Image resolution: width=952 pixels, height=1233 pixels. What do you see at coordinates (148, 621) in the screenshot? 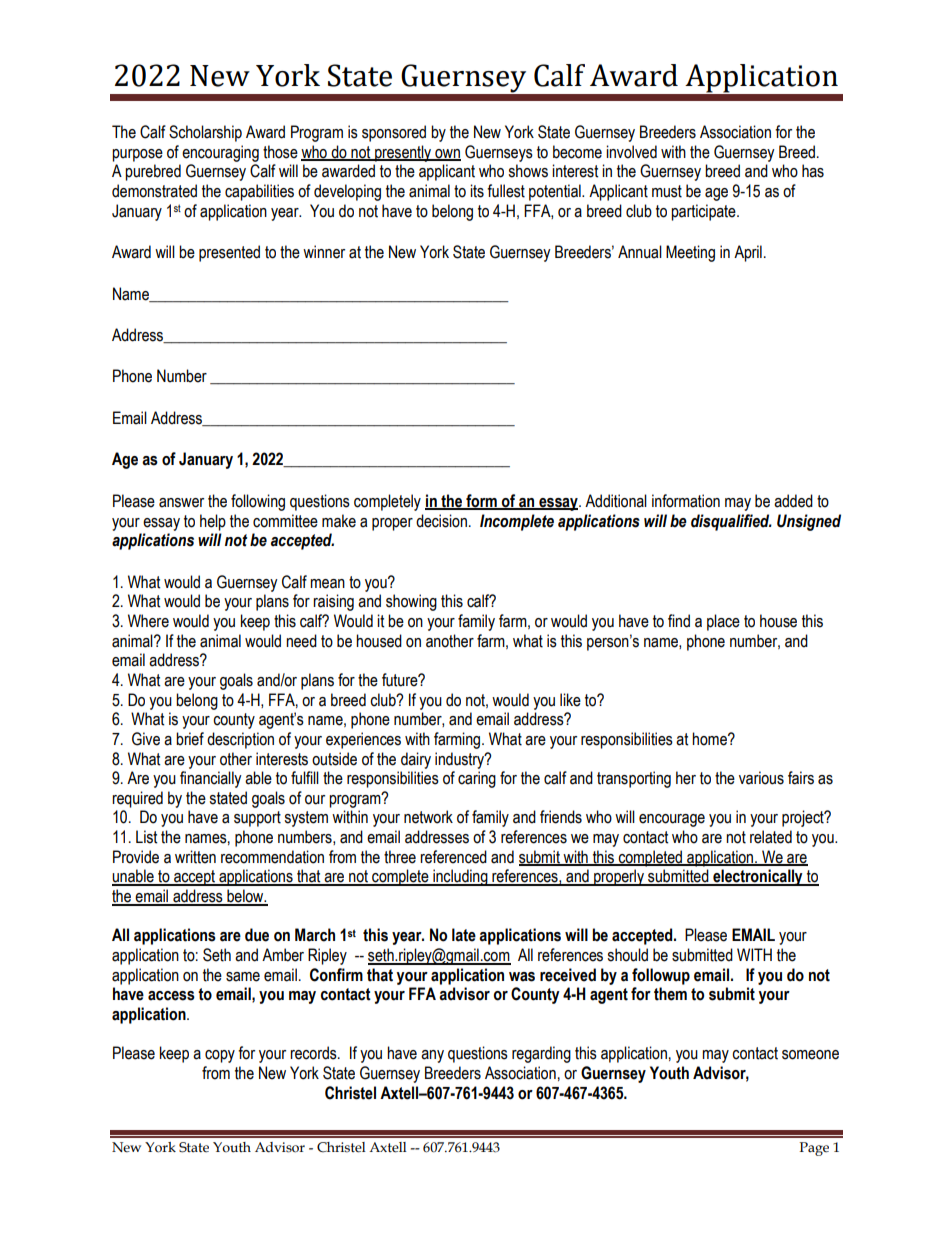
I see `Where` at bounding box center [148, 621].
